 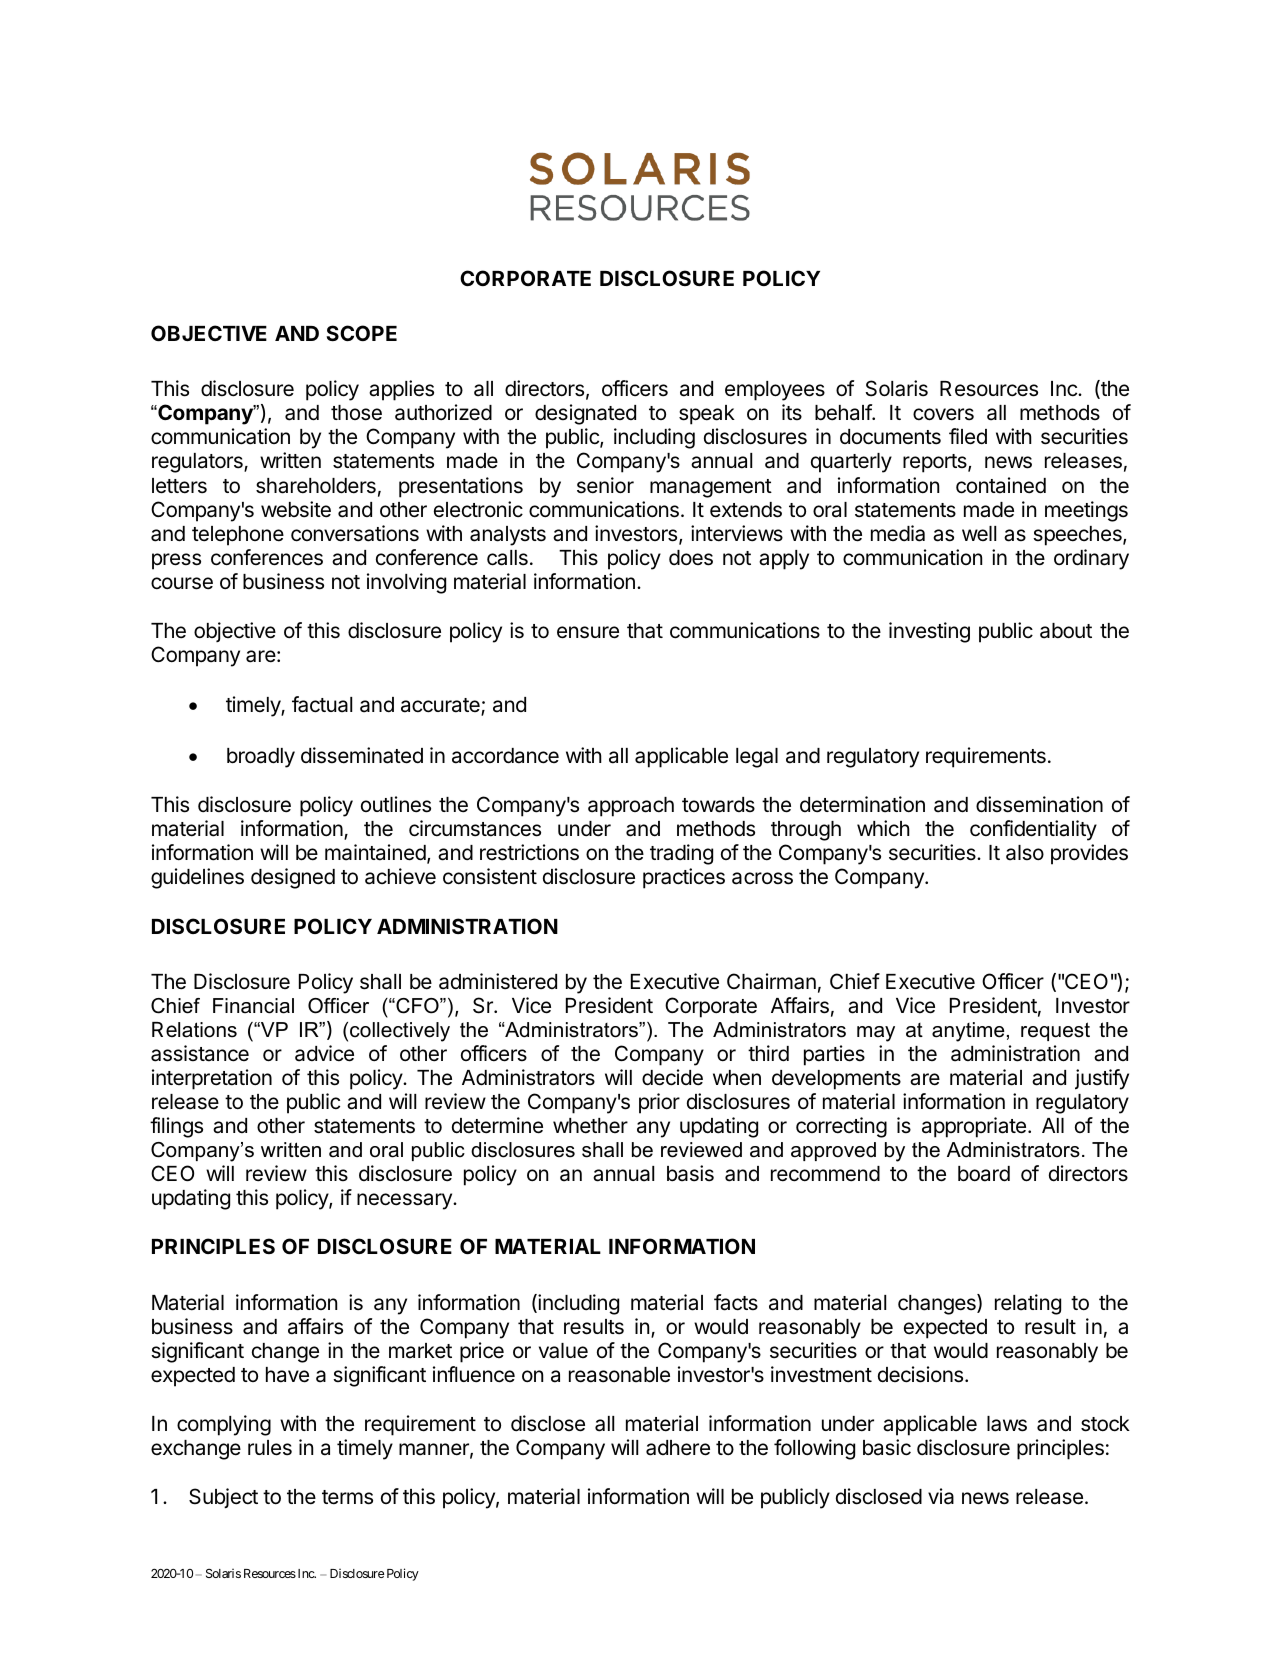 I want to click on ensure, so click(x=588, y=632).
